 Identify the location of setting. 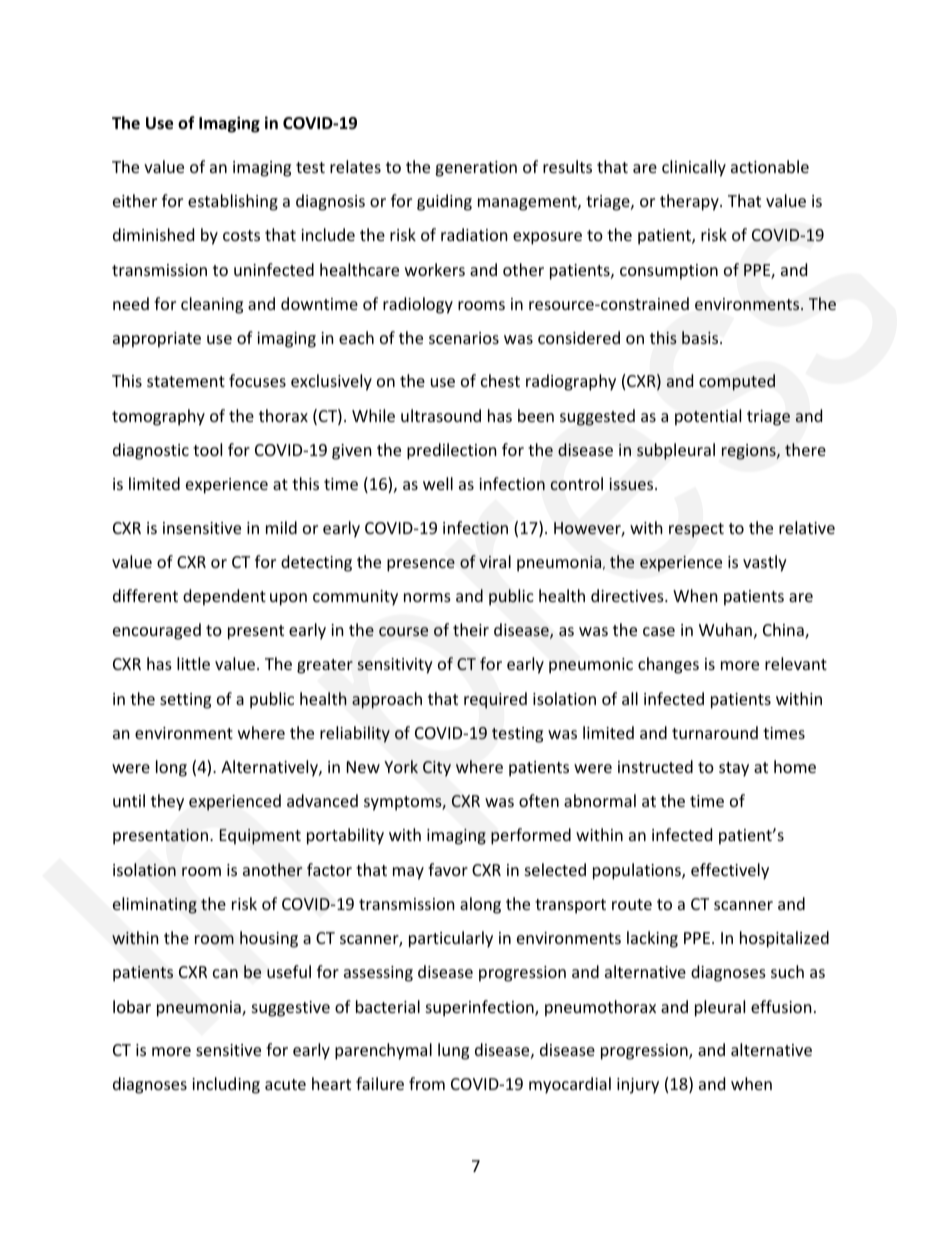
(185, 701).
